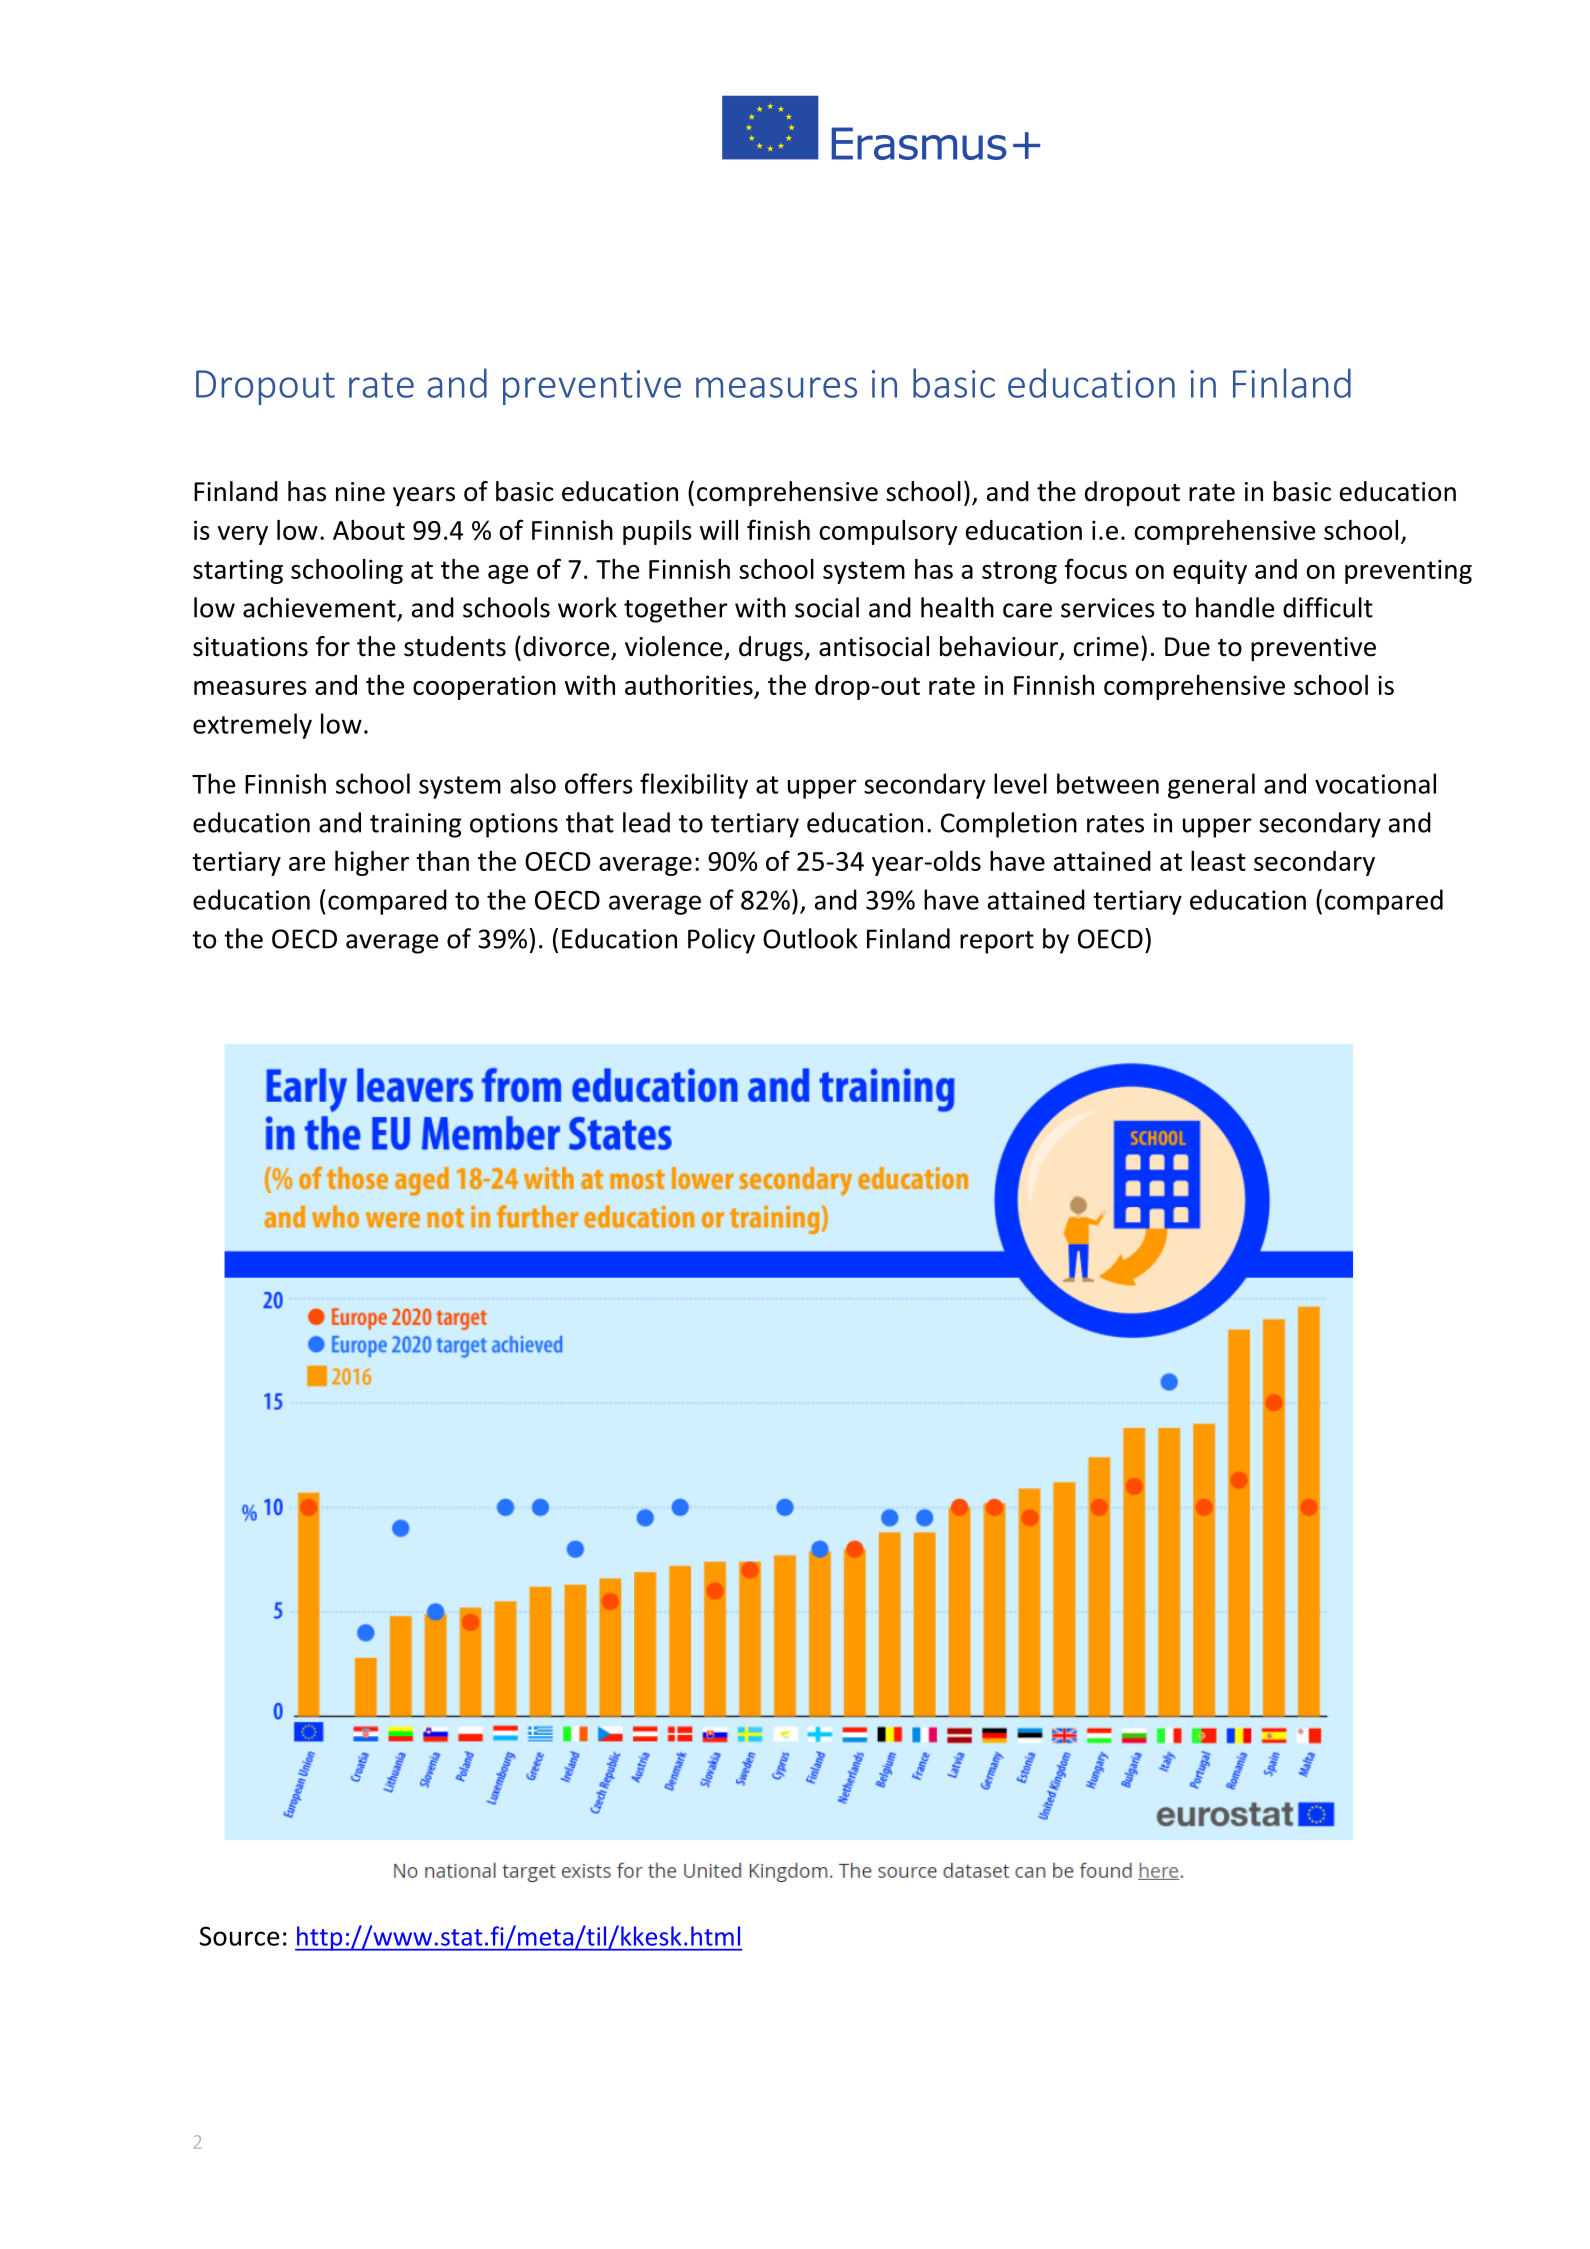  Describe the element at coordinates (997, 942) in the image. I see `report` at that location.
